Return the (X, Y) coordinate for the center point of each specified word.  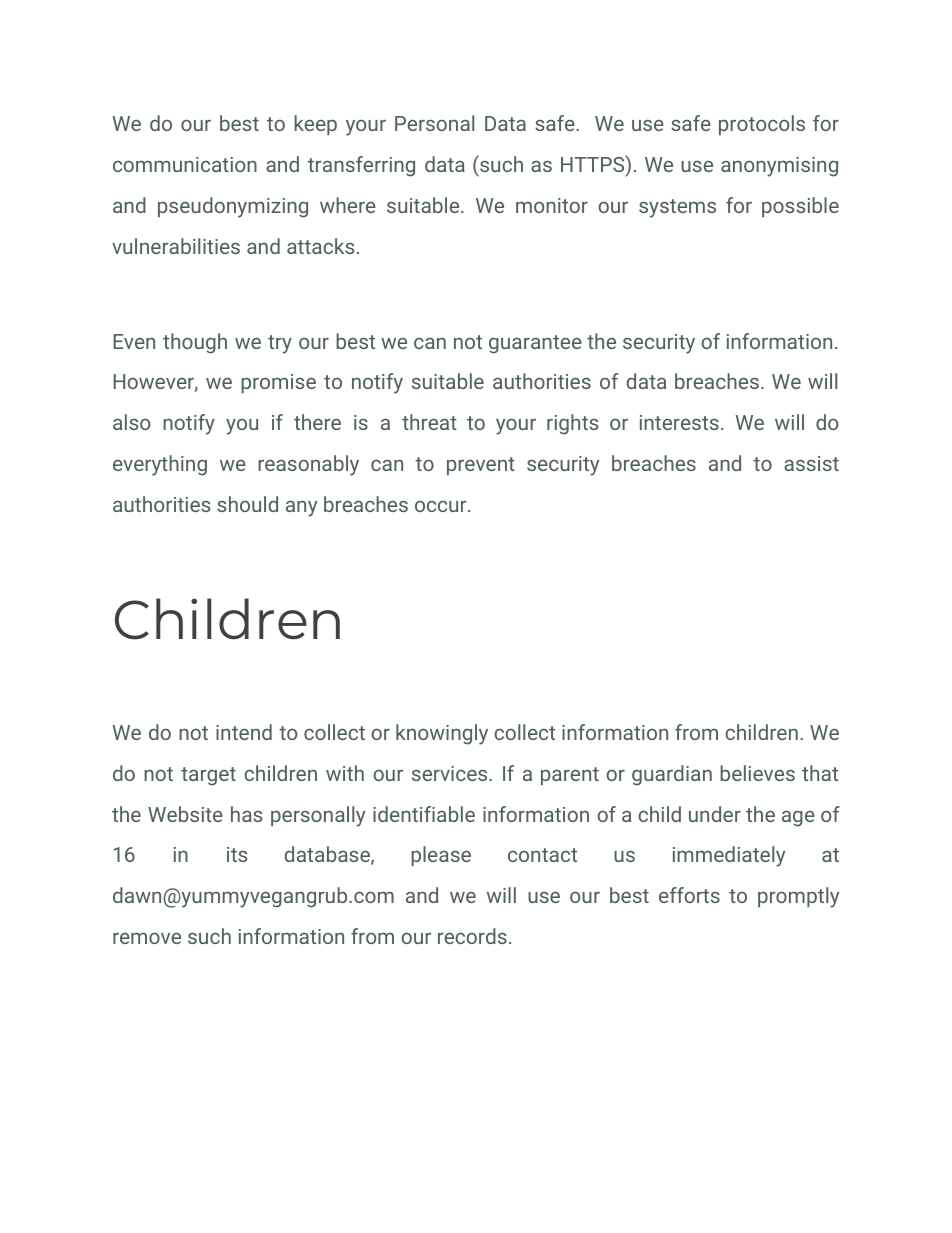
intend (244, 732)
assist (811, 463)
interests (679, 422)
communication (185, 164)
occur (441, 506)
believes (757, 773)
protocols (762, 125)
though (195, 343)
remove (147, 938)
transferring (361, 166)
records (472, 936)
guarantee (535, 344)
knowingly (442, 734)
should (247, 504)
